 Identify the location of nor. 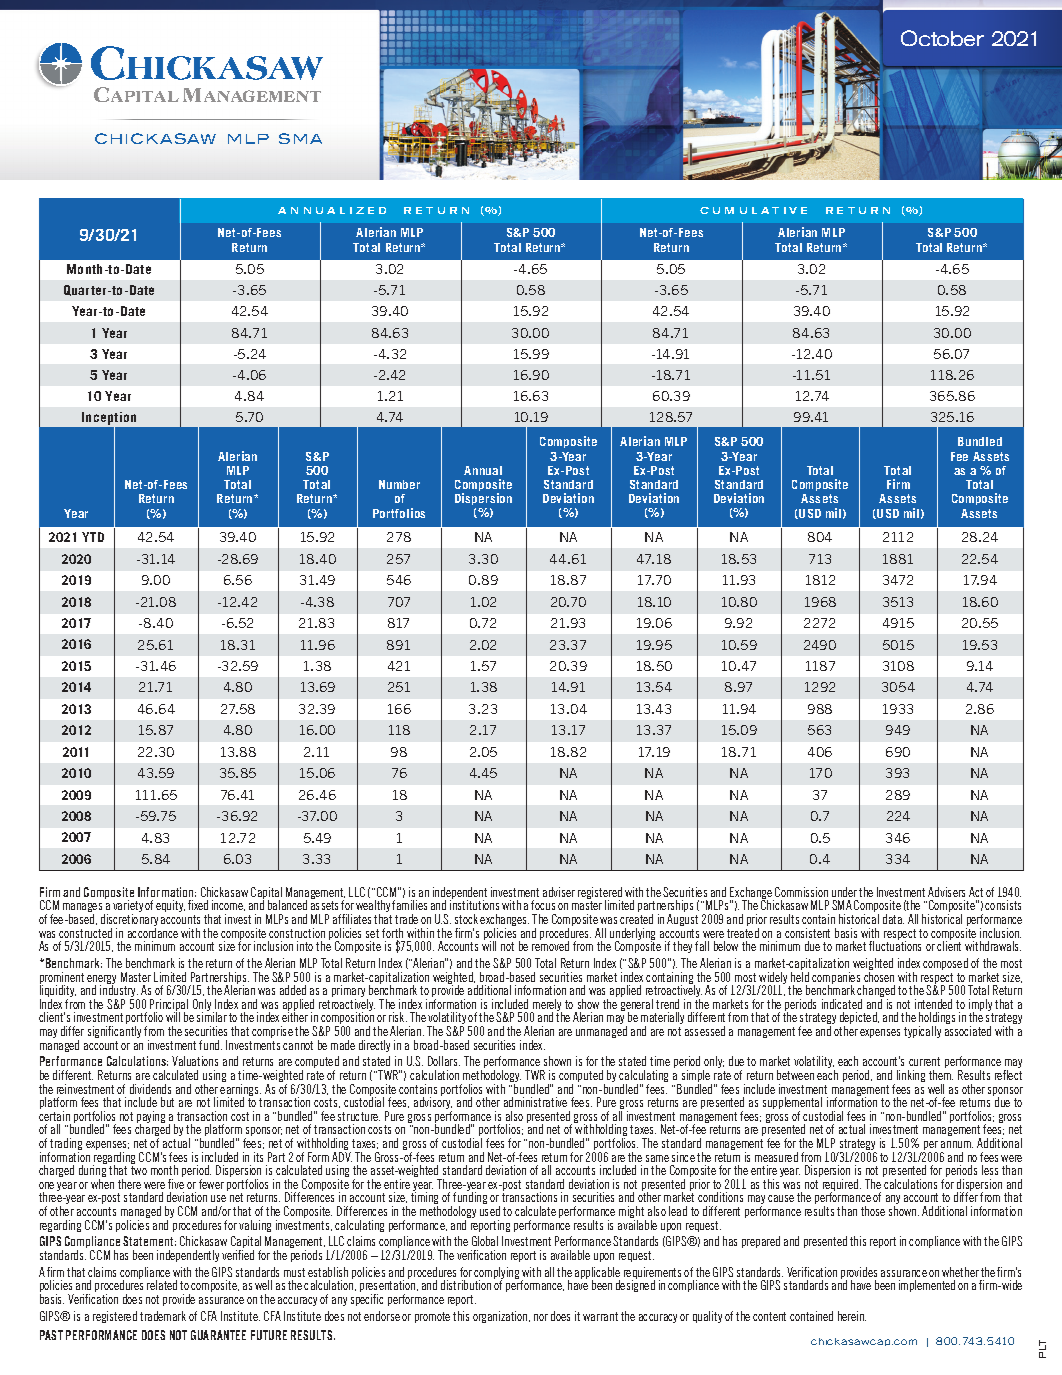
(541, 1317).
